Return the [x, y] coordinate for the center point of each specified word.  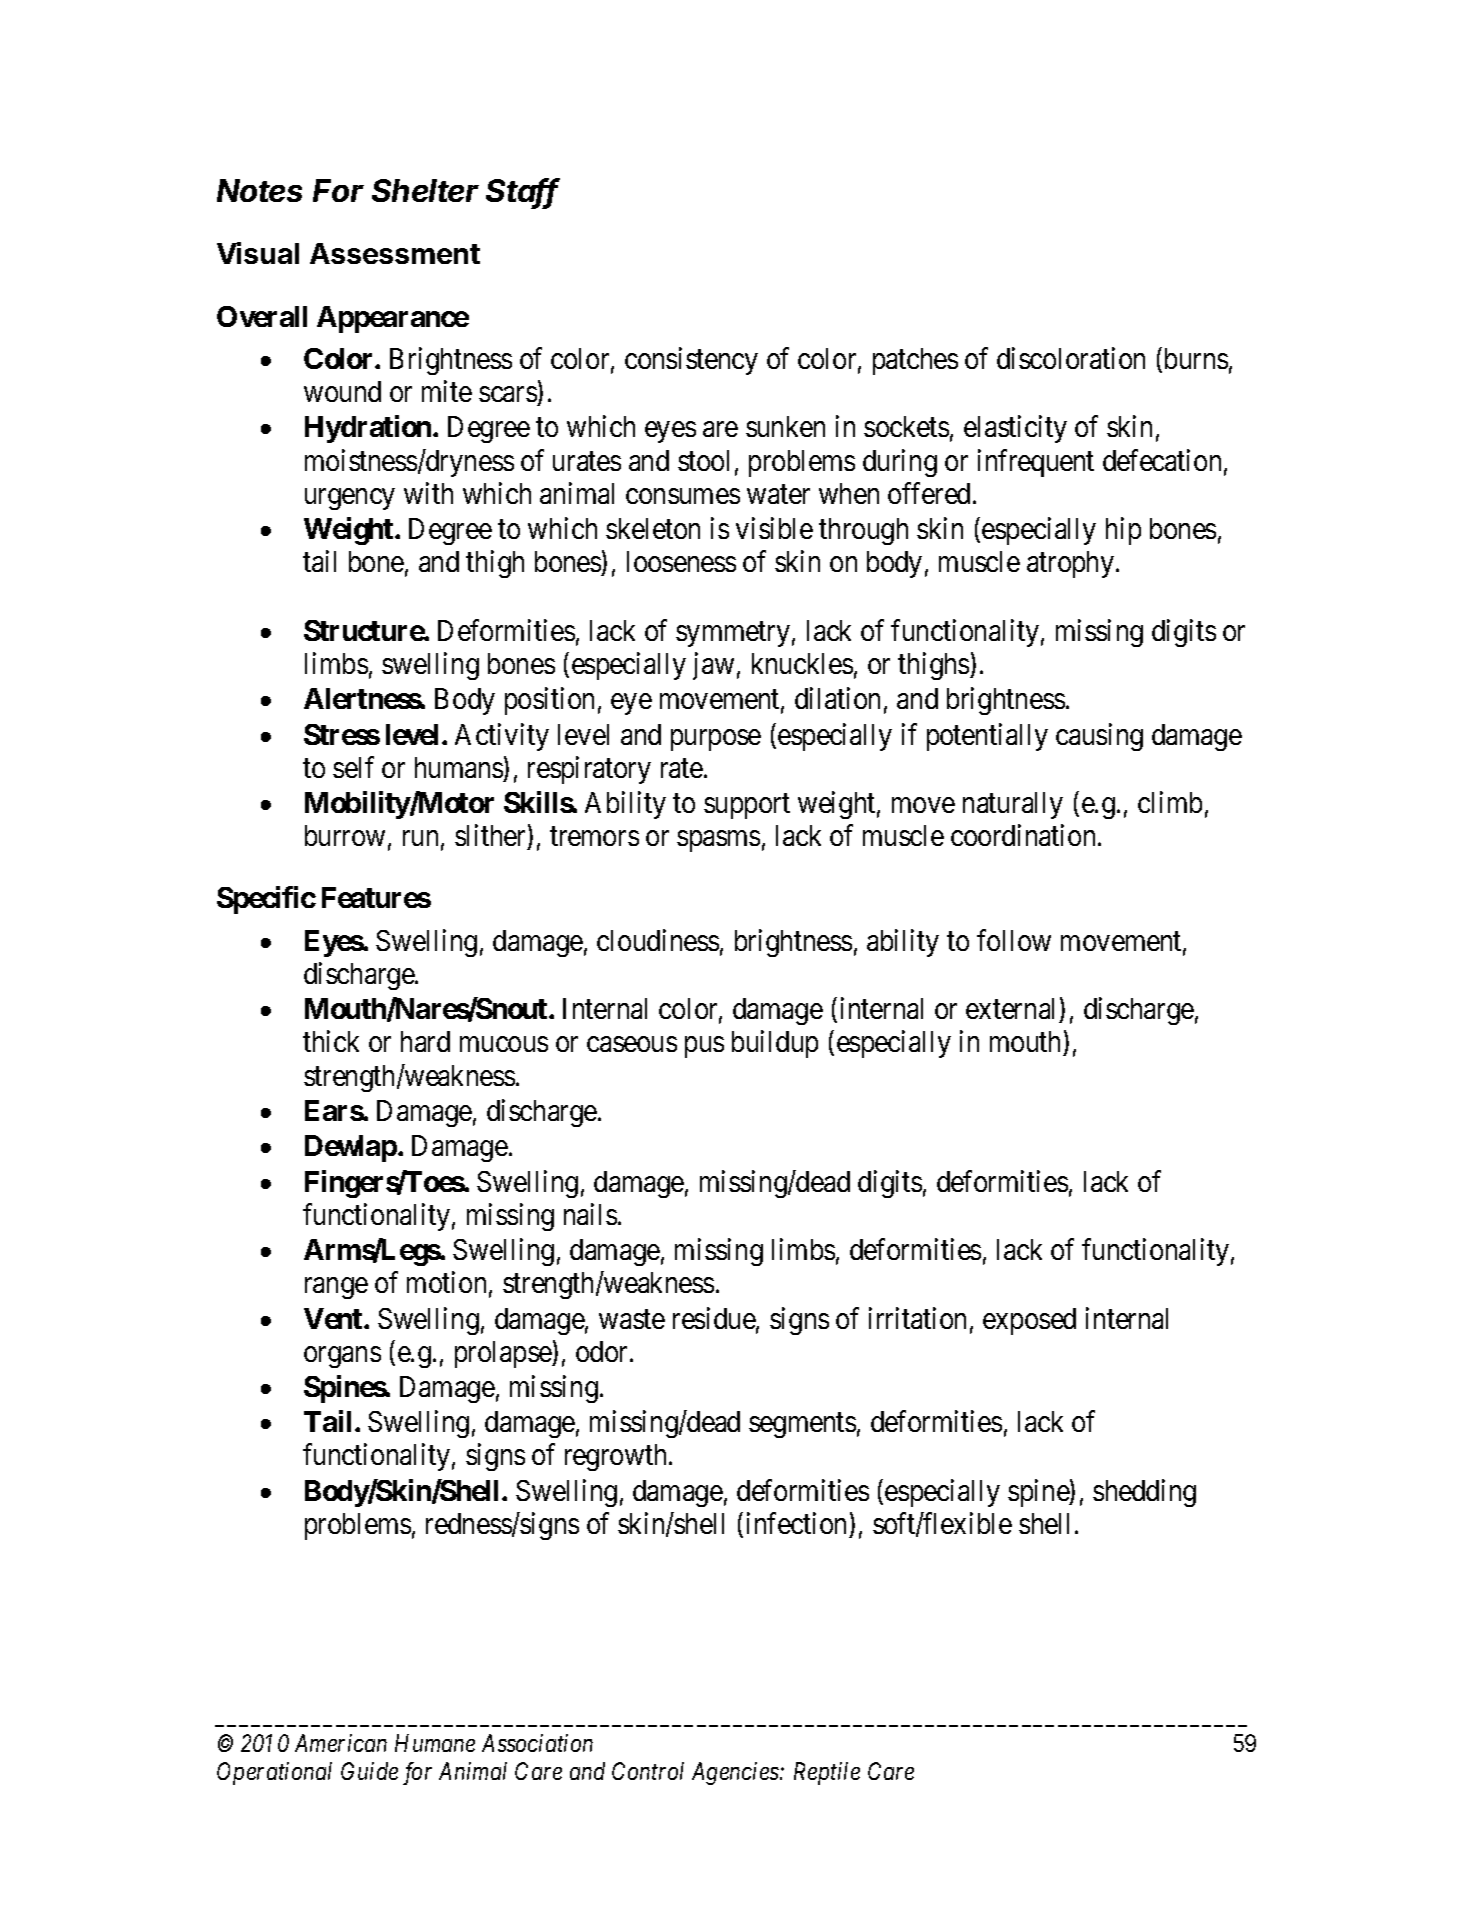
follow [1014, 940]
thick [331, 1041]
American [341, 1743]
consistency [691, 361]
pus [704, 1047]
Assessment [395, 253]
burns [1194, 359]
